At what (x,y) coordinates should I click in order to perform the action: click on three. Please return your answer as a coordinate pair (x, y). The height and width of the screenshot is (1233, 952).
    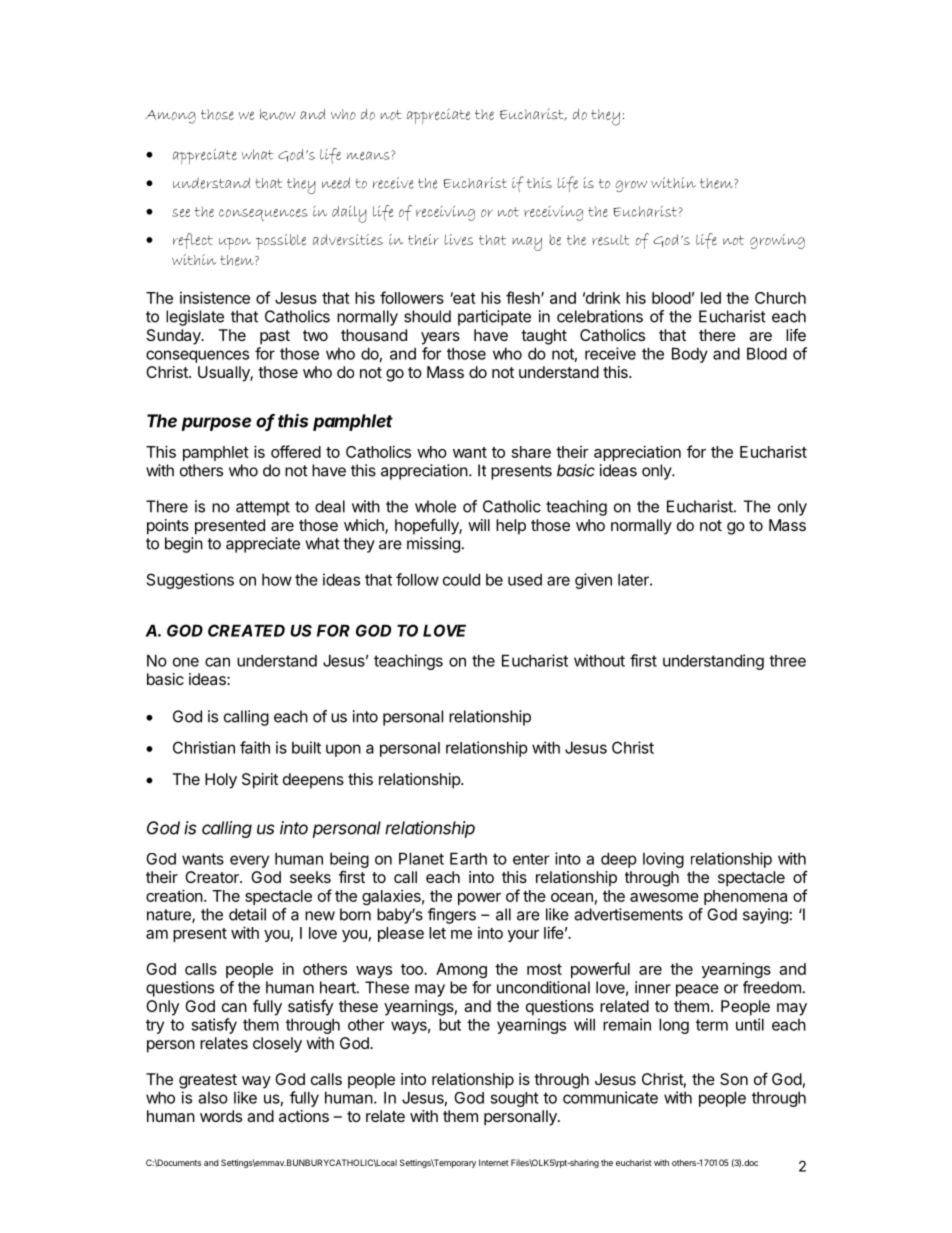
    Looking at the image, I should click on (787, 661).
